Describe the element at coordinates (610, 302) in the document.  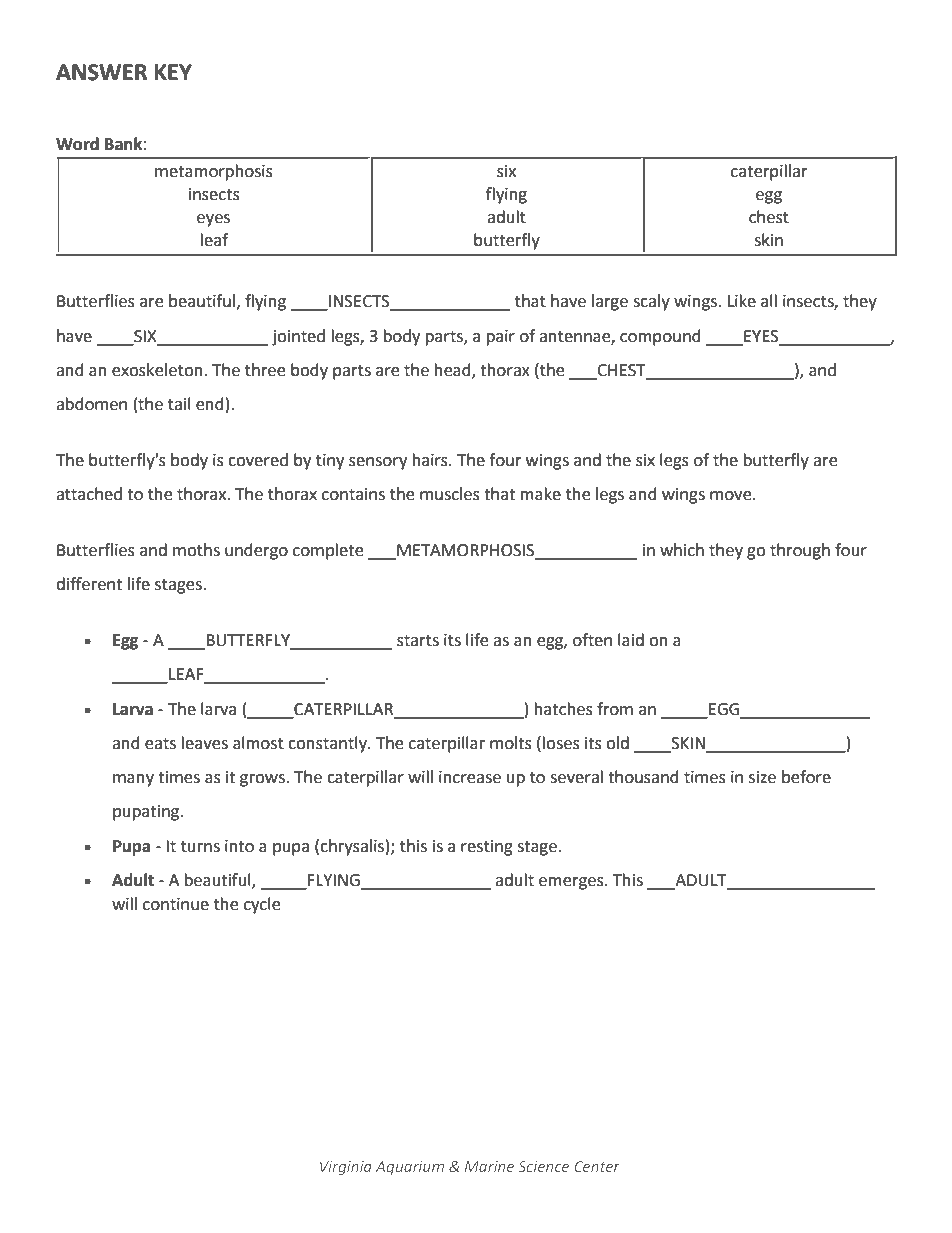
I see `large` at that location.
